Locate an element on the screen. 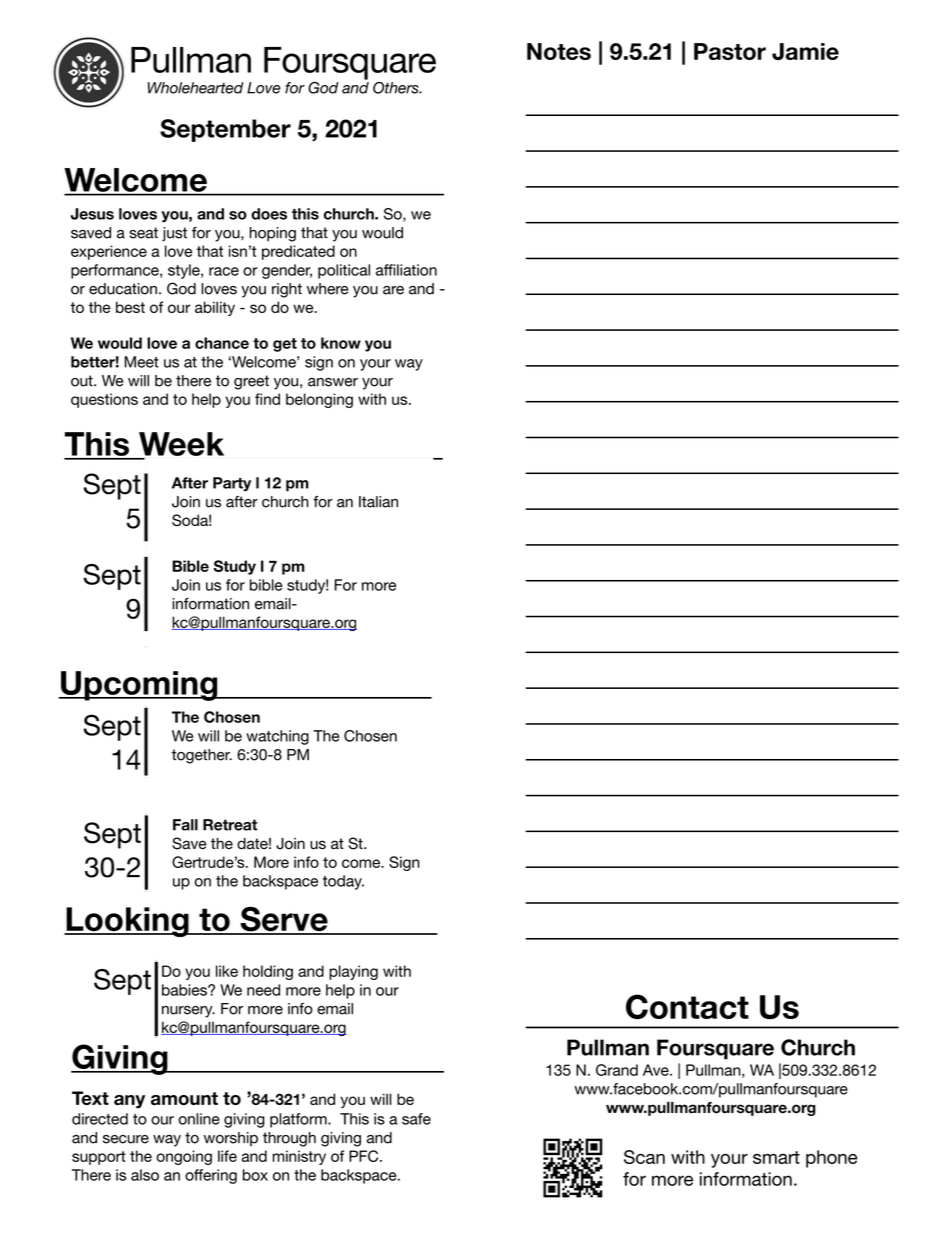  Fall is located at coordinates (185, 825).
